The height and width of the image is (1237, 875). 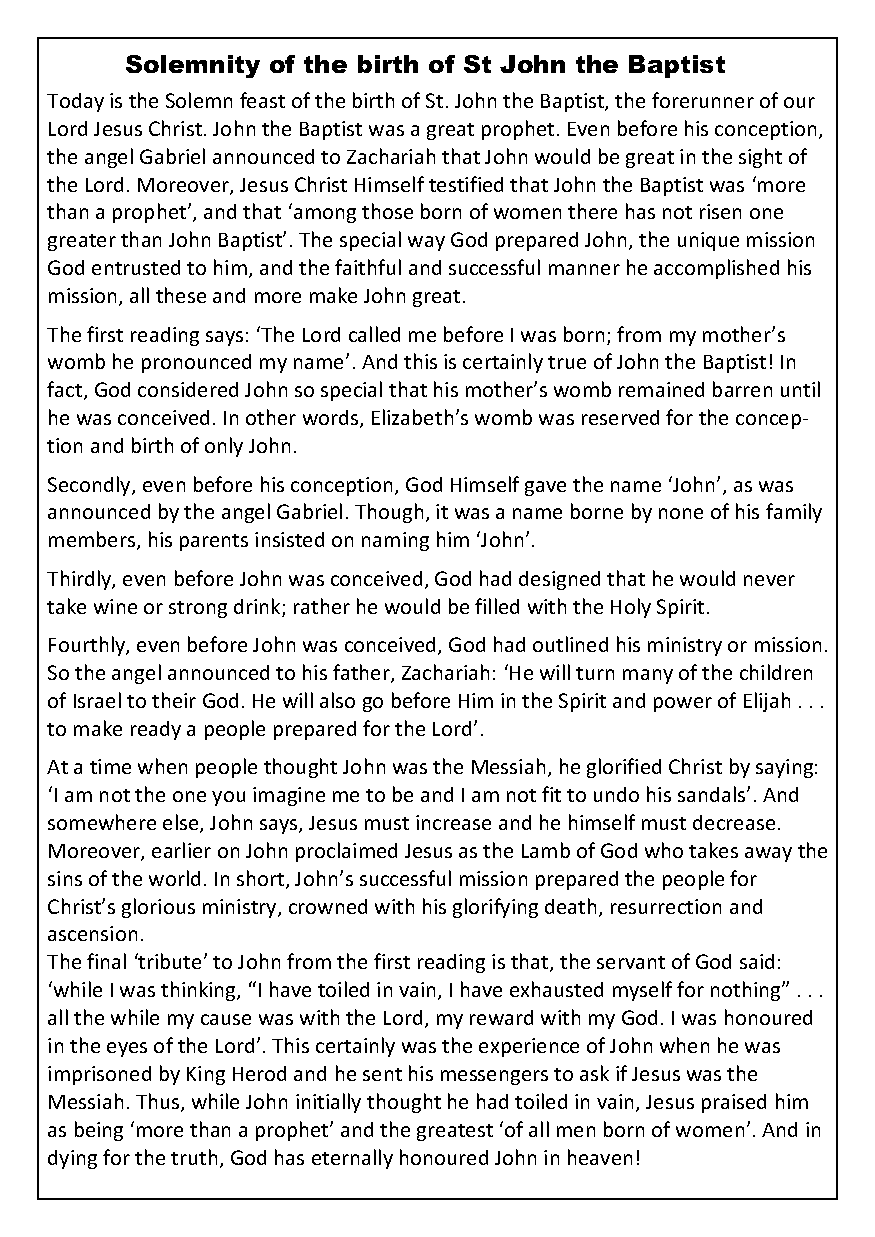 I want to click on wine, so click(x=115, y=606).
